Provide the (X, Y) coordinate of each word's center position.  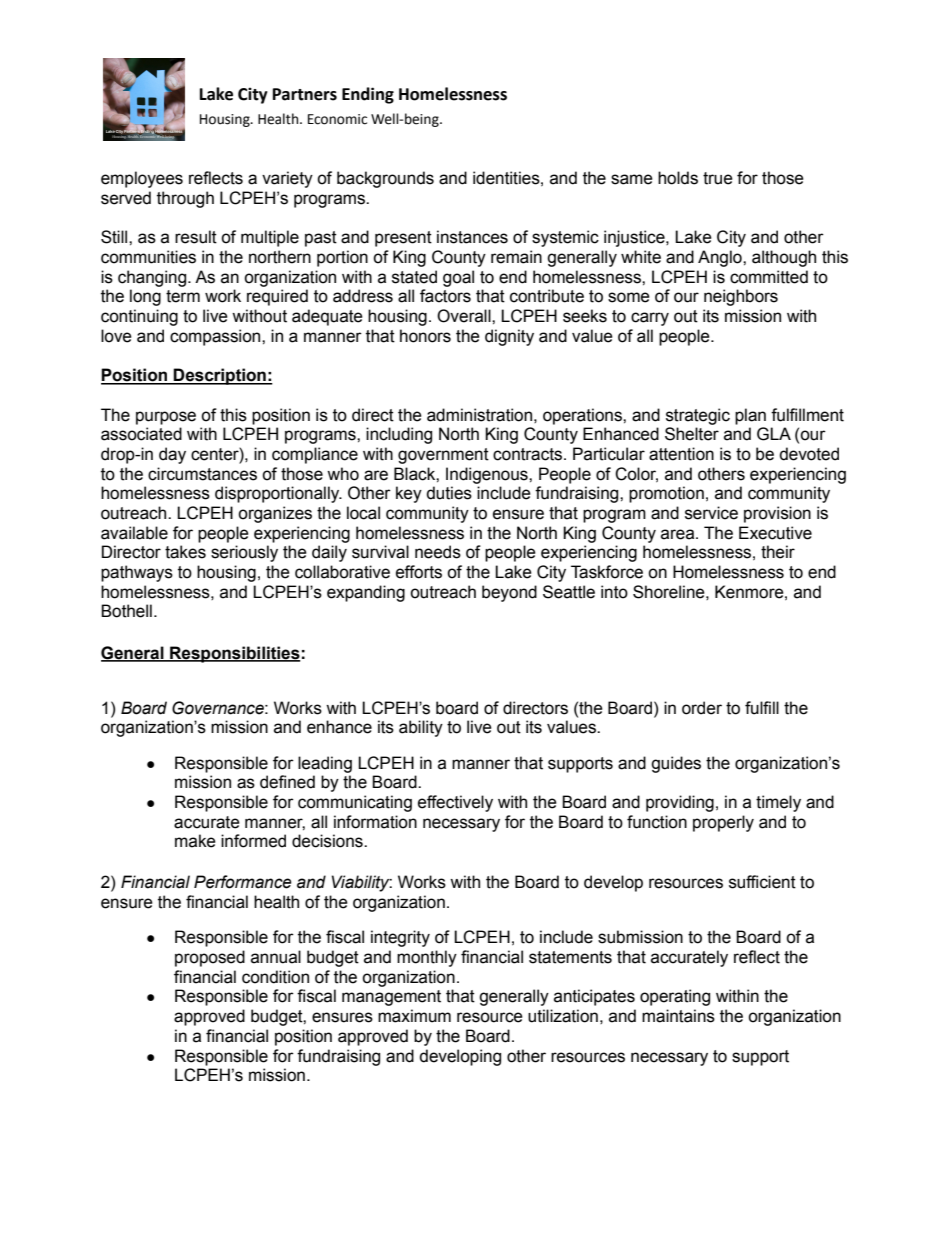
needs (438, 552)
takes (185, 552)
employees (142, 179)
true (718, 178)
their (778, 552)
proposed (210, 958)
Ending (368, 95)
